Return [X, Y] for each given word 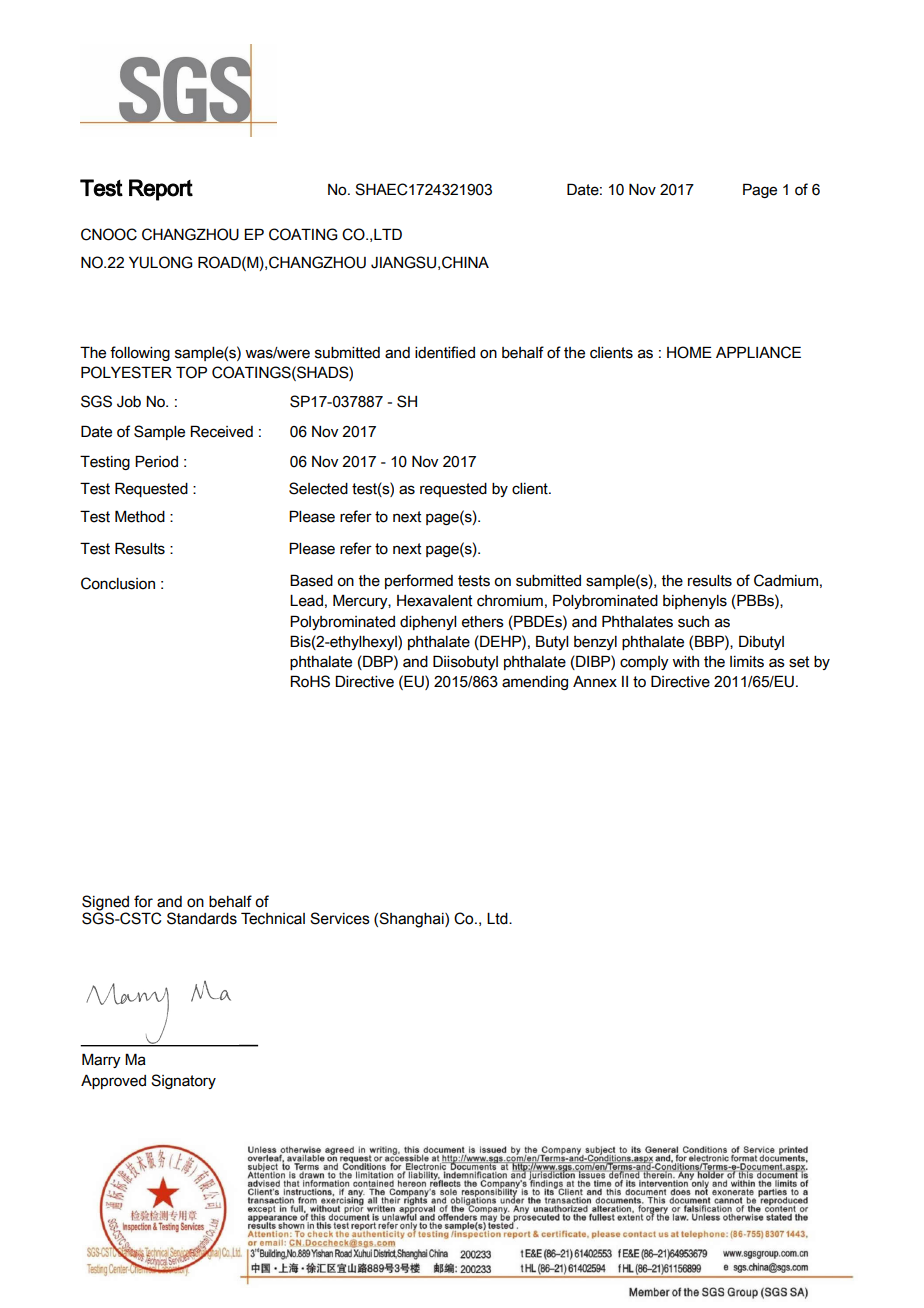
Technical [273, 918]
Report [161, 190]
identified [445, 352]
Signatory [183, 1081]
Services [340, 918]
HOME [689, 352]
